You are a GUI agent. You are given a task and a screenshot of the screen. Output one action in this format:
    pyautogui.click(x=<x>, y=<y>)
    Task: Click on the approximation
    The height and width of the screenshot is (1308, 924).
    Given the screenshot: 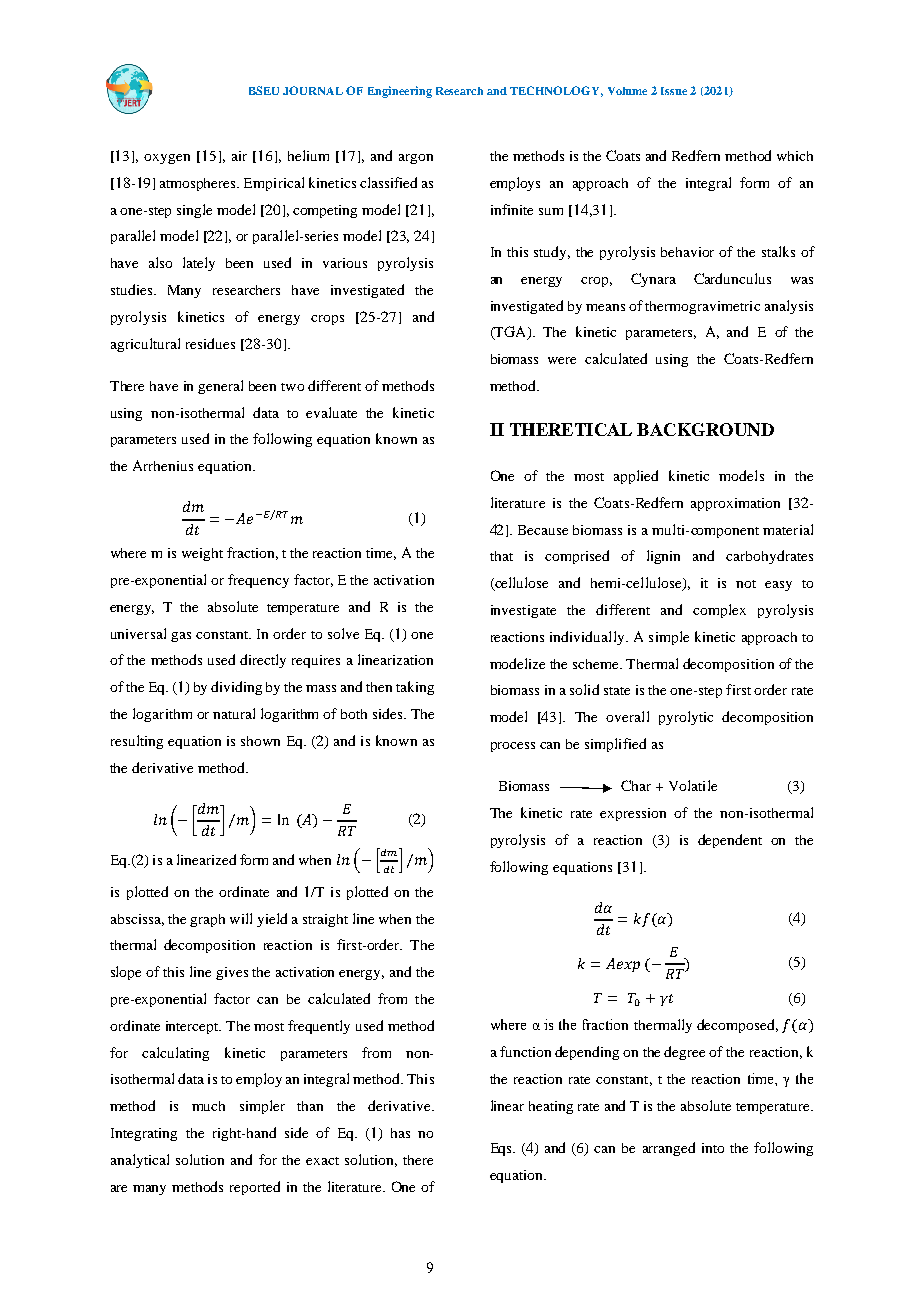 What is the action you would take?
    pyautogui.click(x=735, y=504)
